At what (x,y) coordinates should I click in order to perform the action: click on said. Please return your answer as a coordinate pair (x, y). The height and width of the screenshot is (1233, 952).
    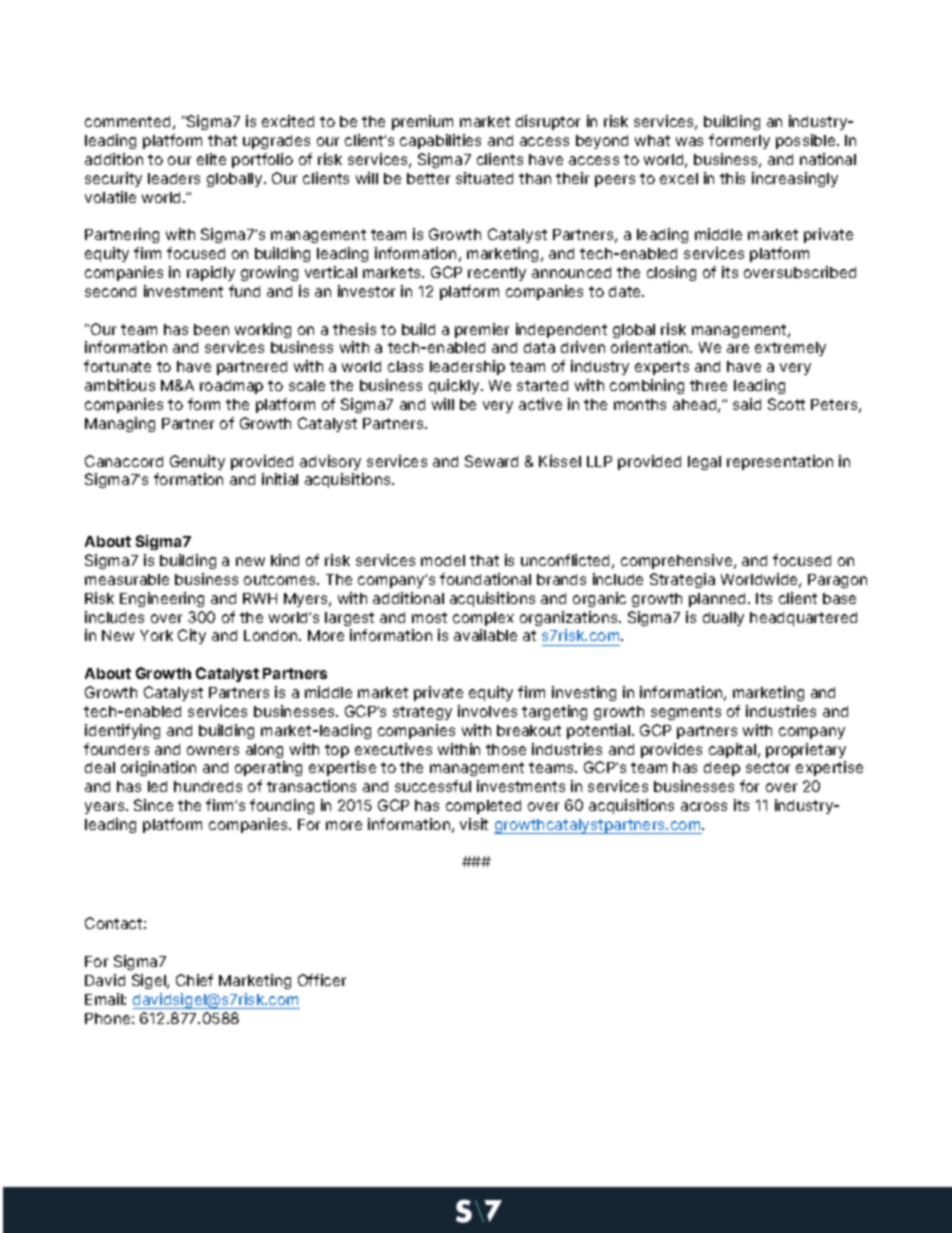
    Looking at the image, I should click on (747, 404).
